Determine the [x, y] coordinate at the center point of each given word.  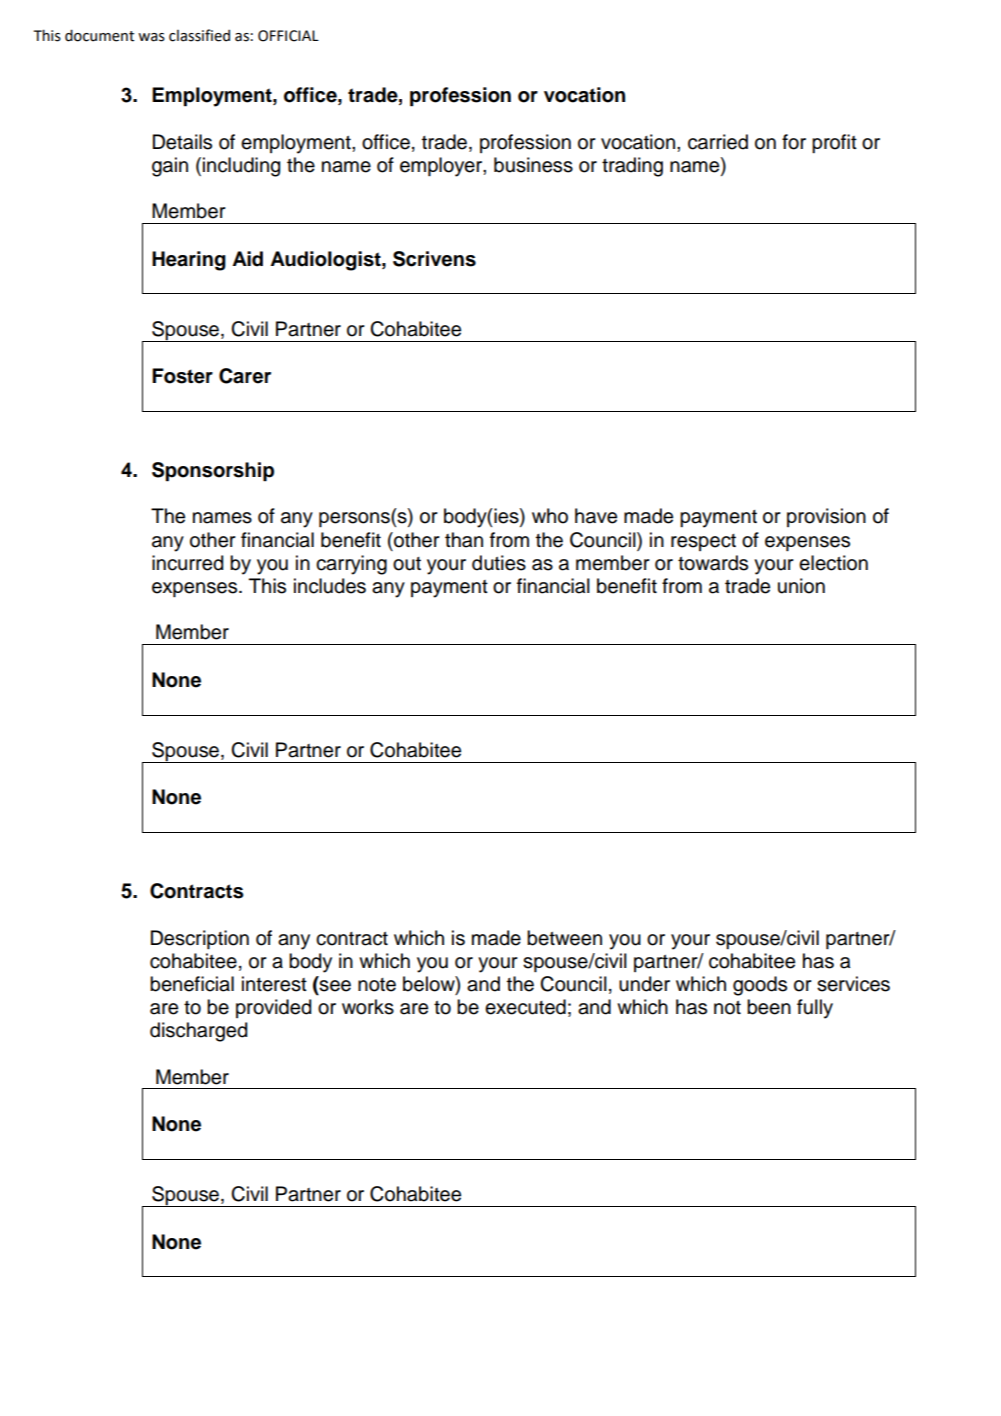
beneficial [192, 984]
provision [826, 517]
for [794, 142]
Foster [182, 376]
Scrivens [434, 259]
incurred [187, 563]
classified [199, 35]
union [801, 586]
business [533, 165]
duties [499, 563]
